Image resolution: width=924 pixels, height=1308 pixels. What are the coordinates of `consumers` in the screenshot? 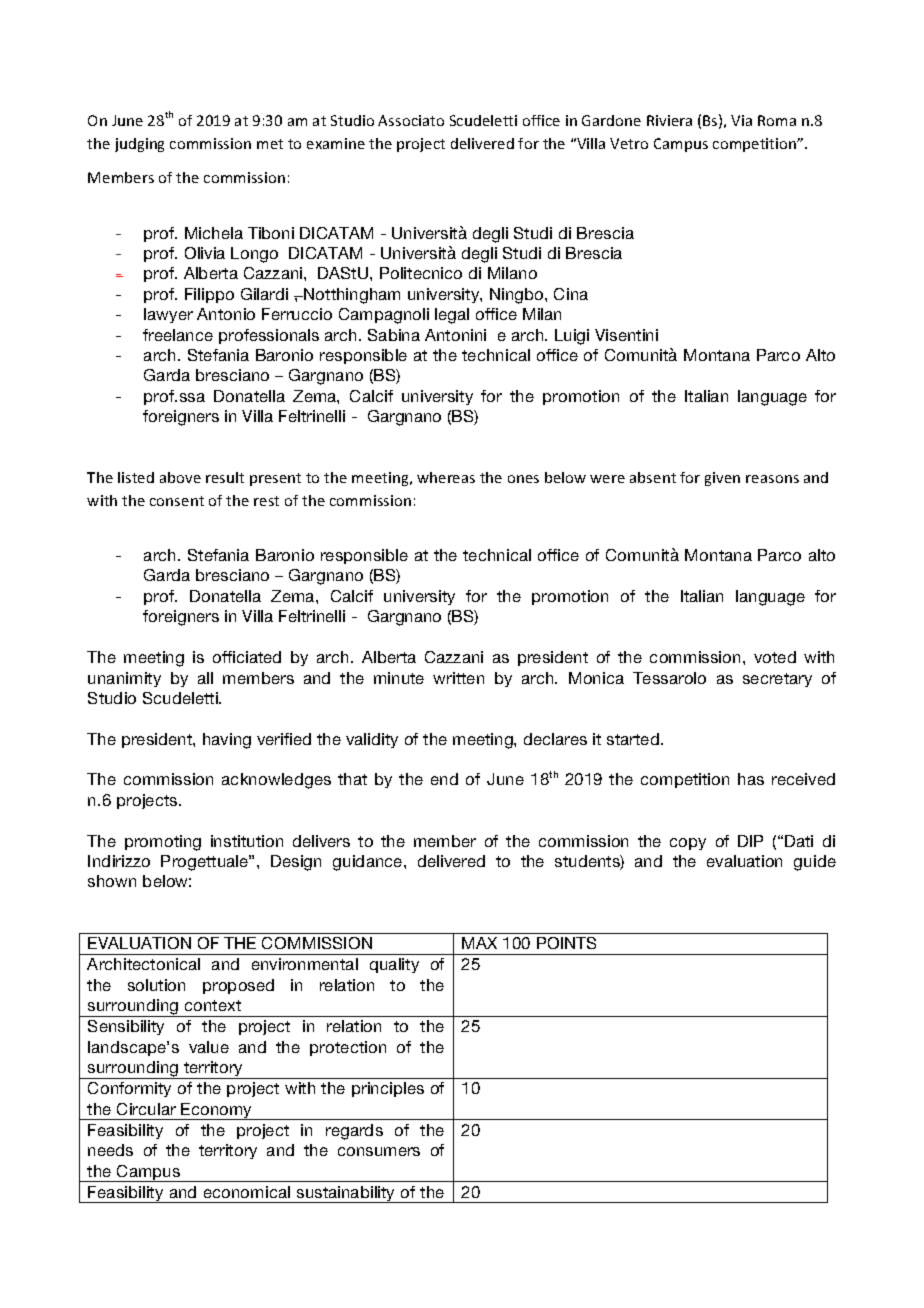 It's located at (379, 1151).
